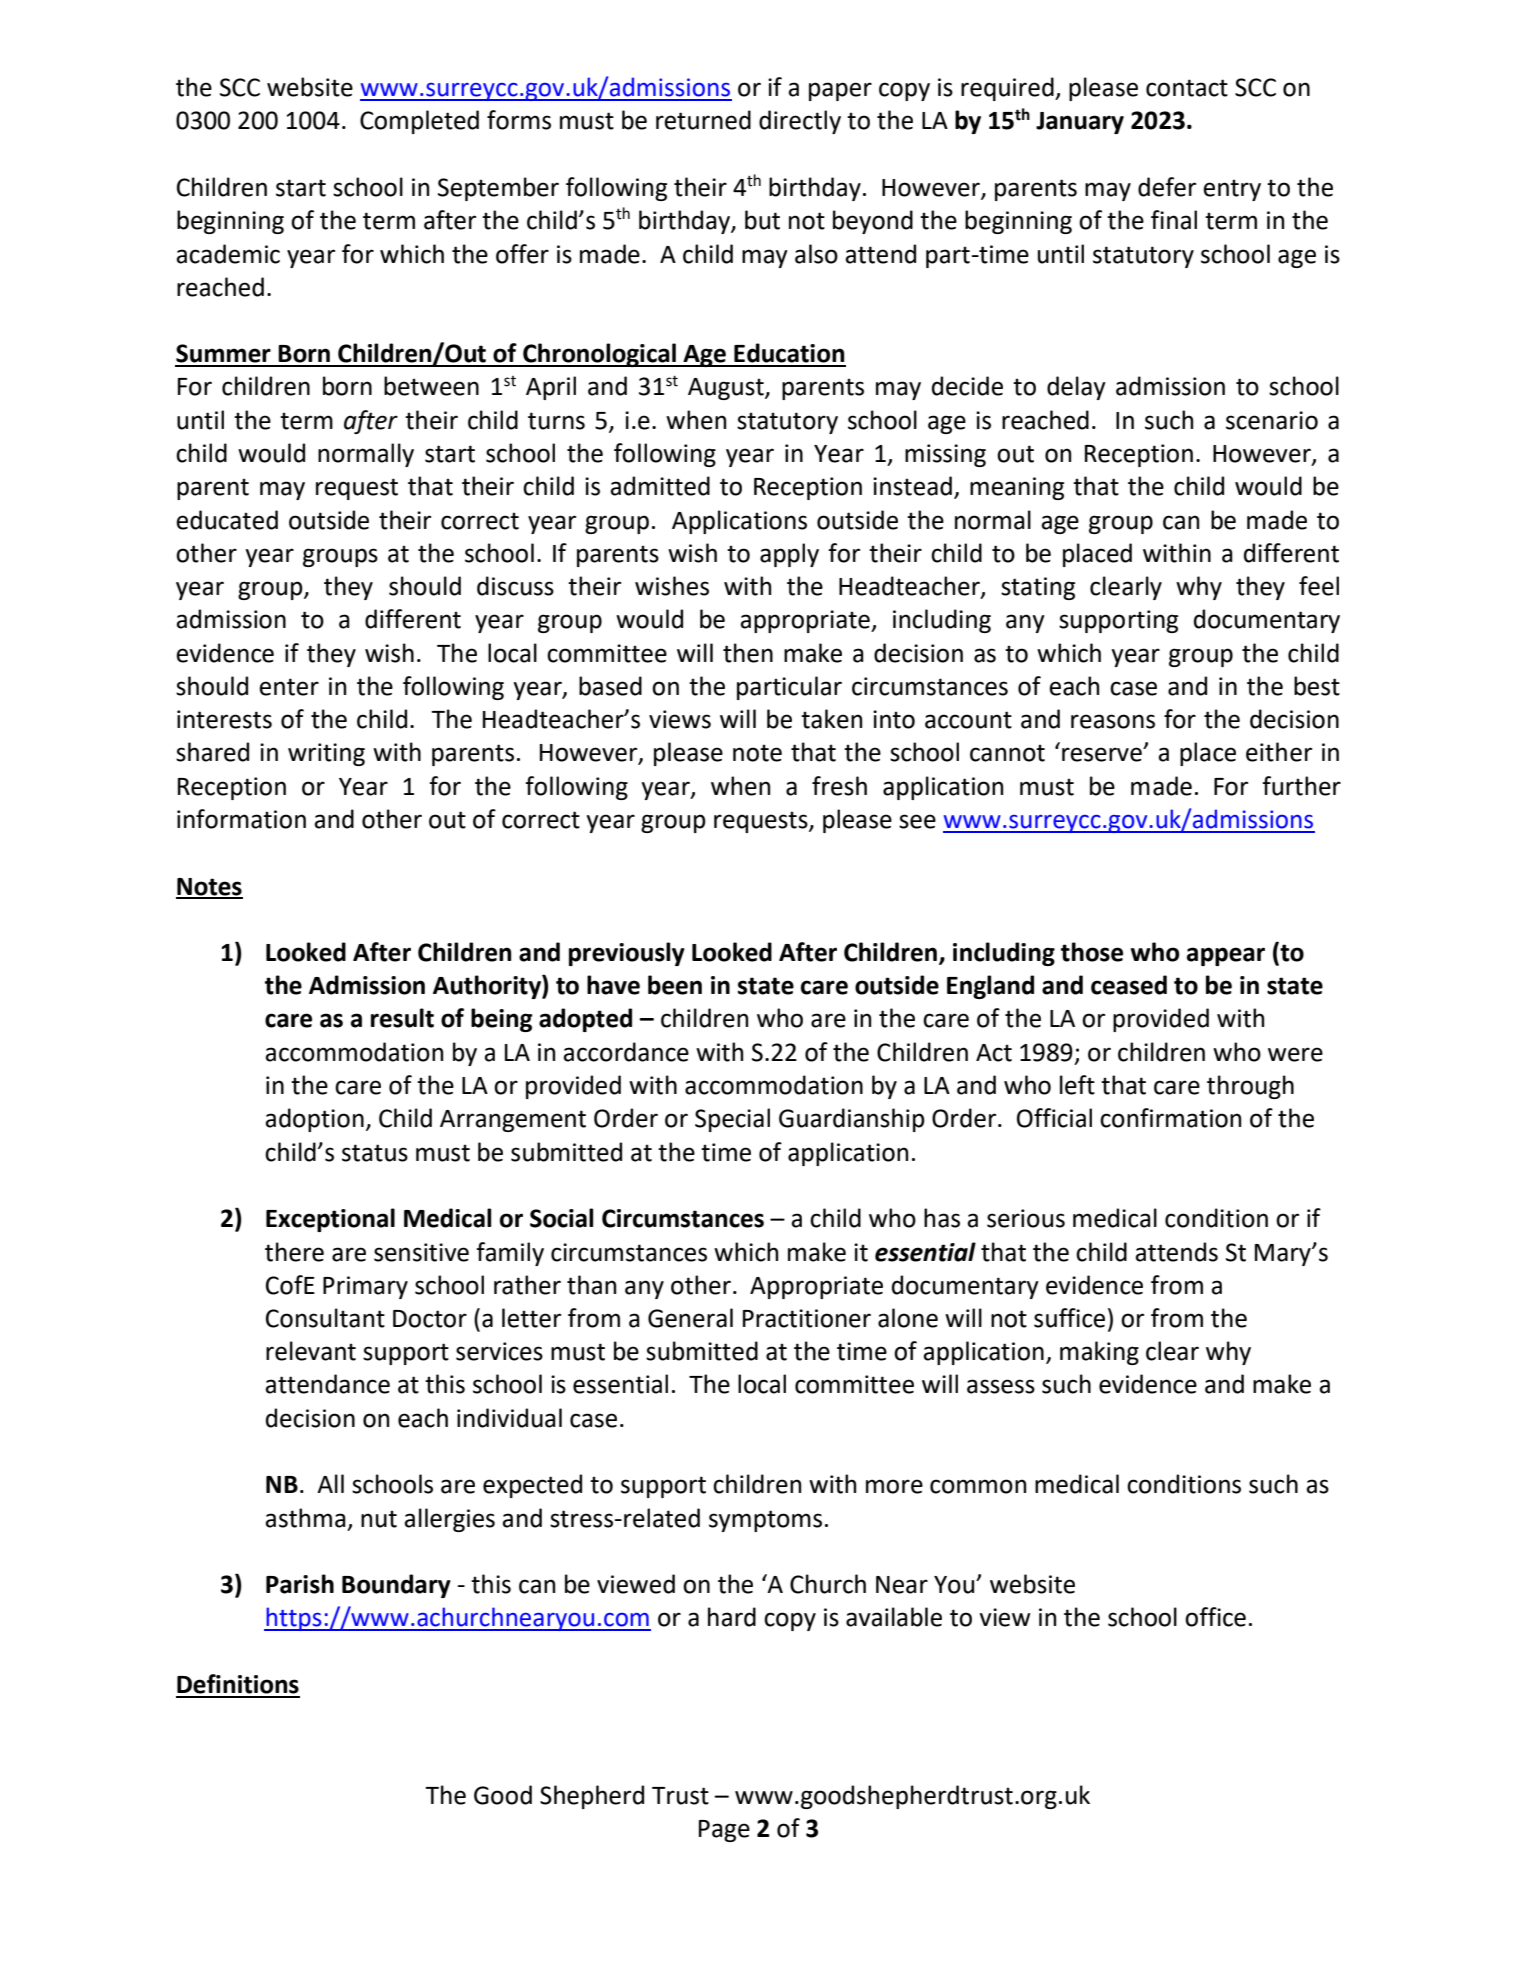  I want to click on Page, so click(724, 1831).
